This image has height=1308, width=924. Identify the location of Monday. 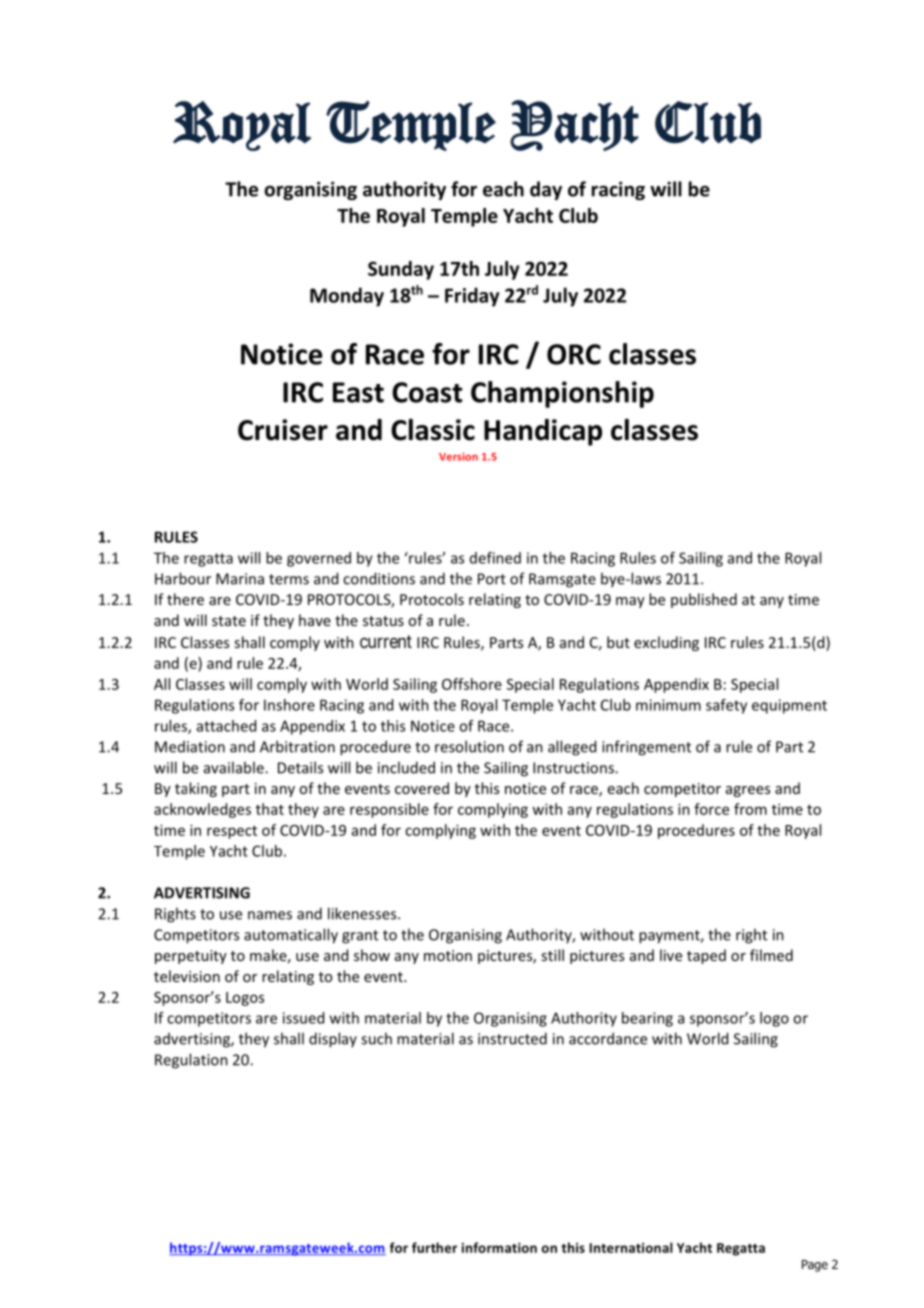
(347, 297).
